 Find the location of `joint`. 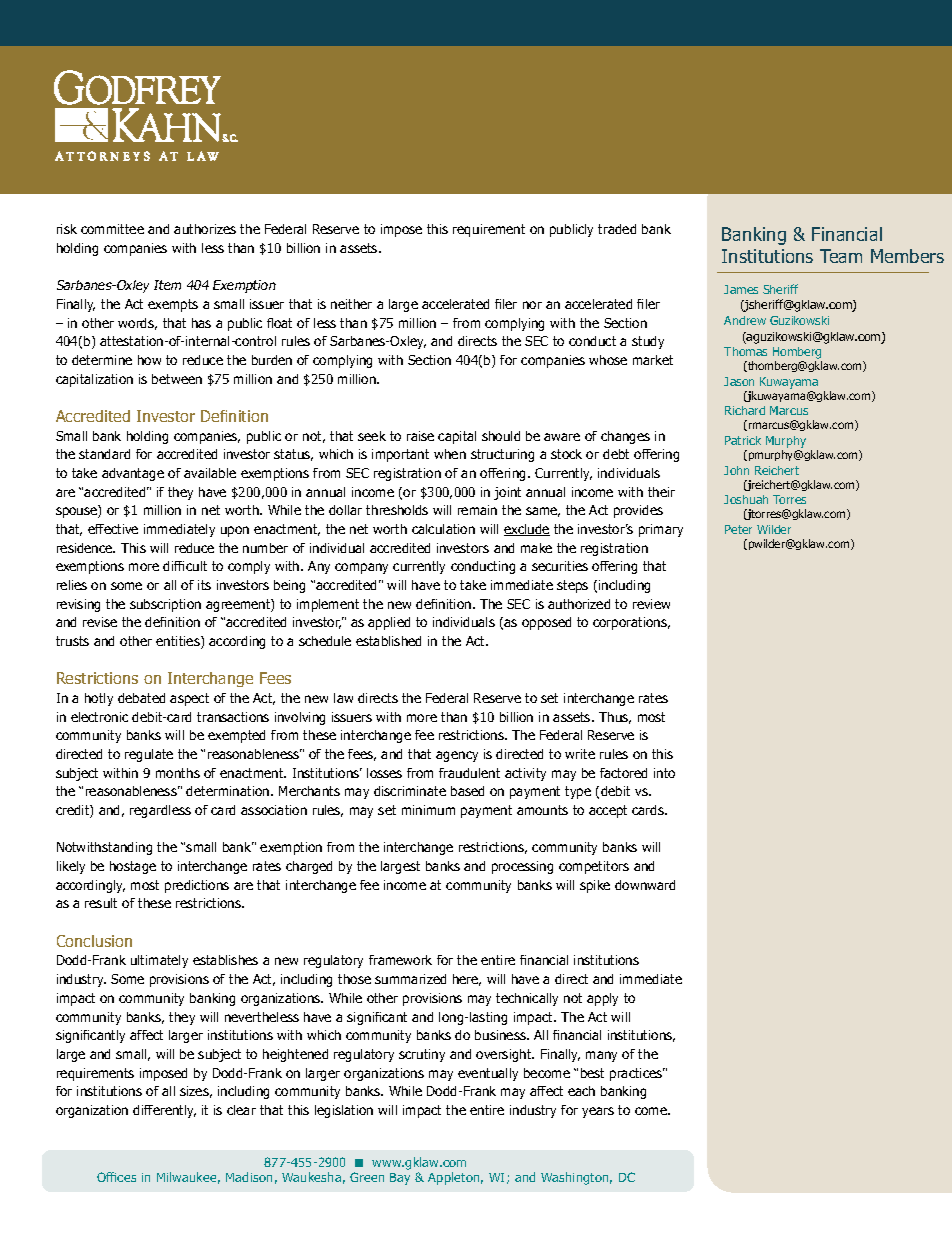

joint is located at coordinates (507, 493).
